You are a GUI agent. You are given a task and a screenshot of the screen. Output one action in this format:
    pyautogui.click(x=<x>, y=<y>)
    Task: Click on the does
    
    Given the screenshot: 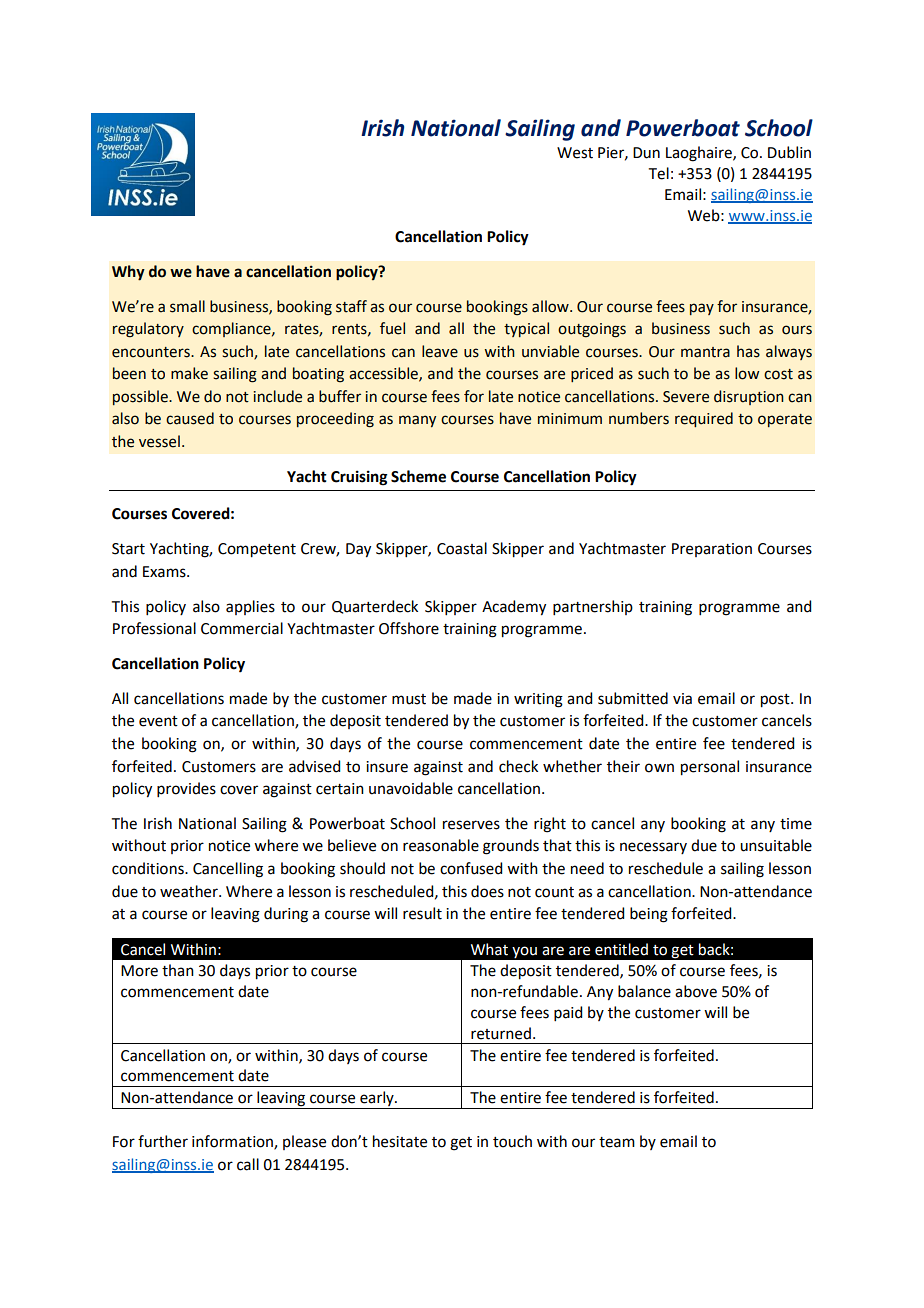 What is the action you would take?
    pyautogui.click(x=487, y=891)
